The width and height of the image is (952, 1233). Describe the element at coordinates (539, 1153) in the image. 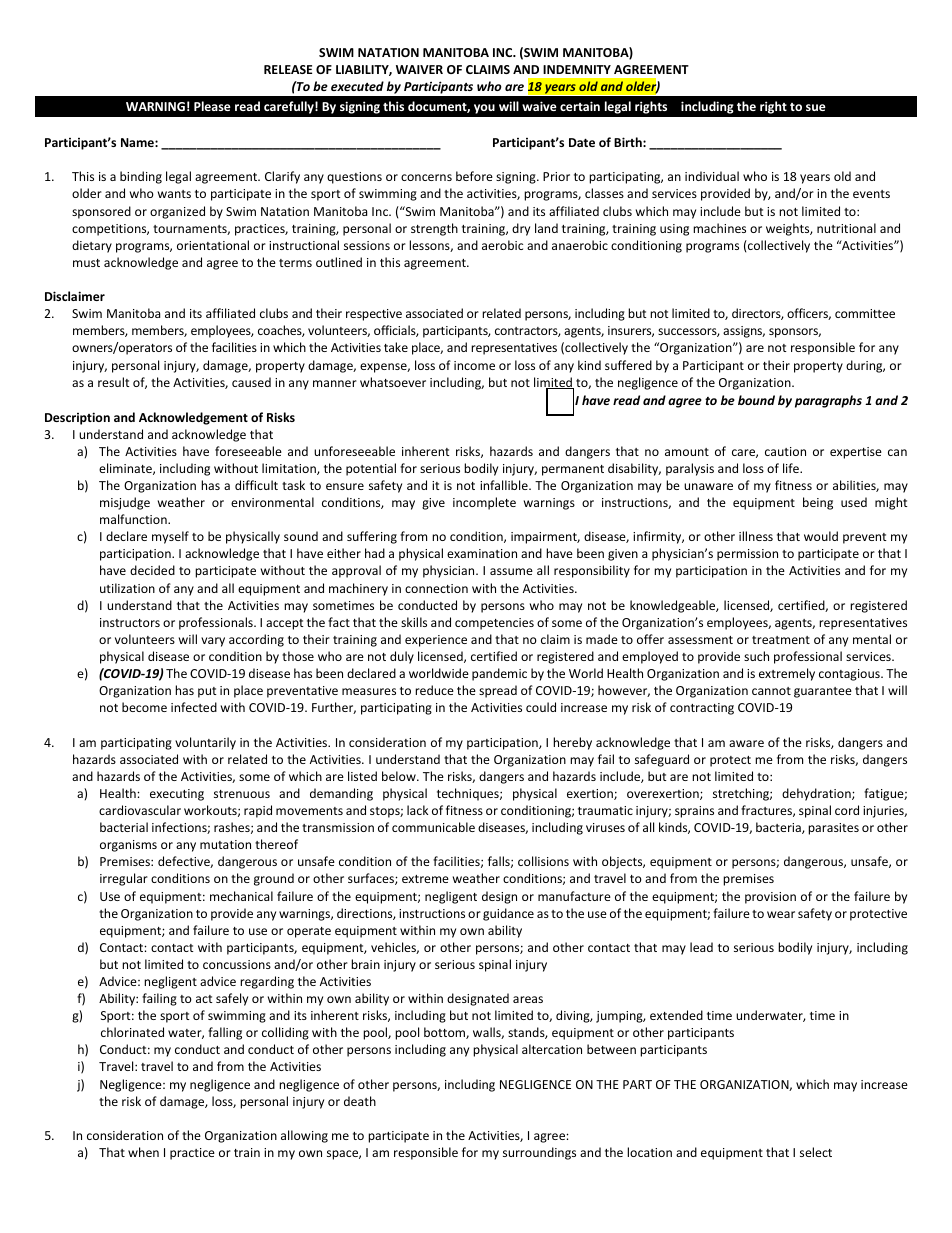

I see `surroundings` at that location.
